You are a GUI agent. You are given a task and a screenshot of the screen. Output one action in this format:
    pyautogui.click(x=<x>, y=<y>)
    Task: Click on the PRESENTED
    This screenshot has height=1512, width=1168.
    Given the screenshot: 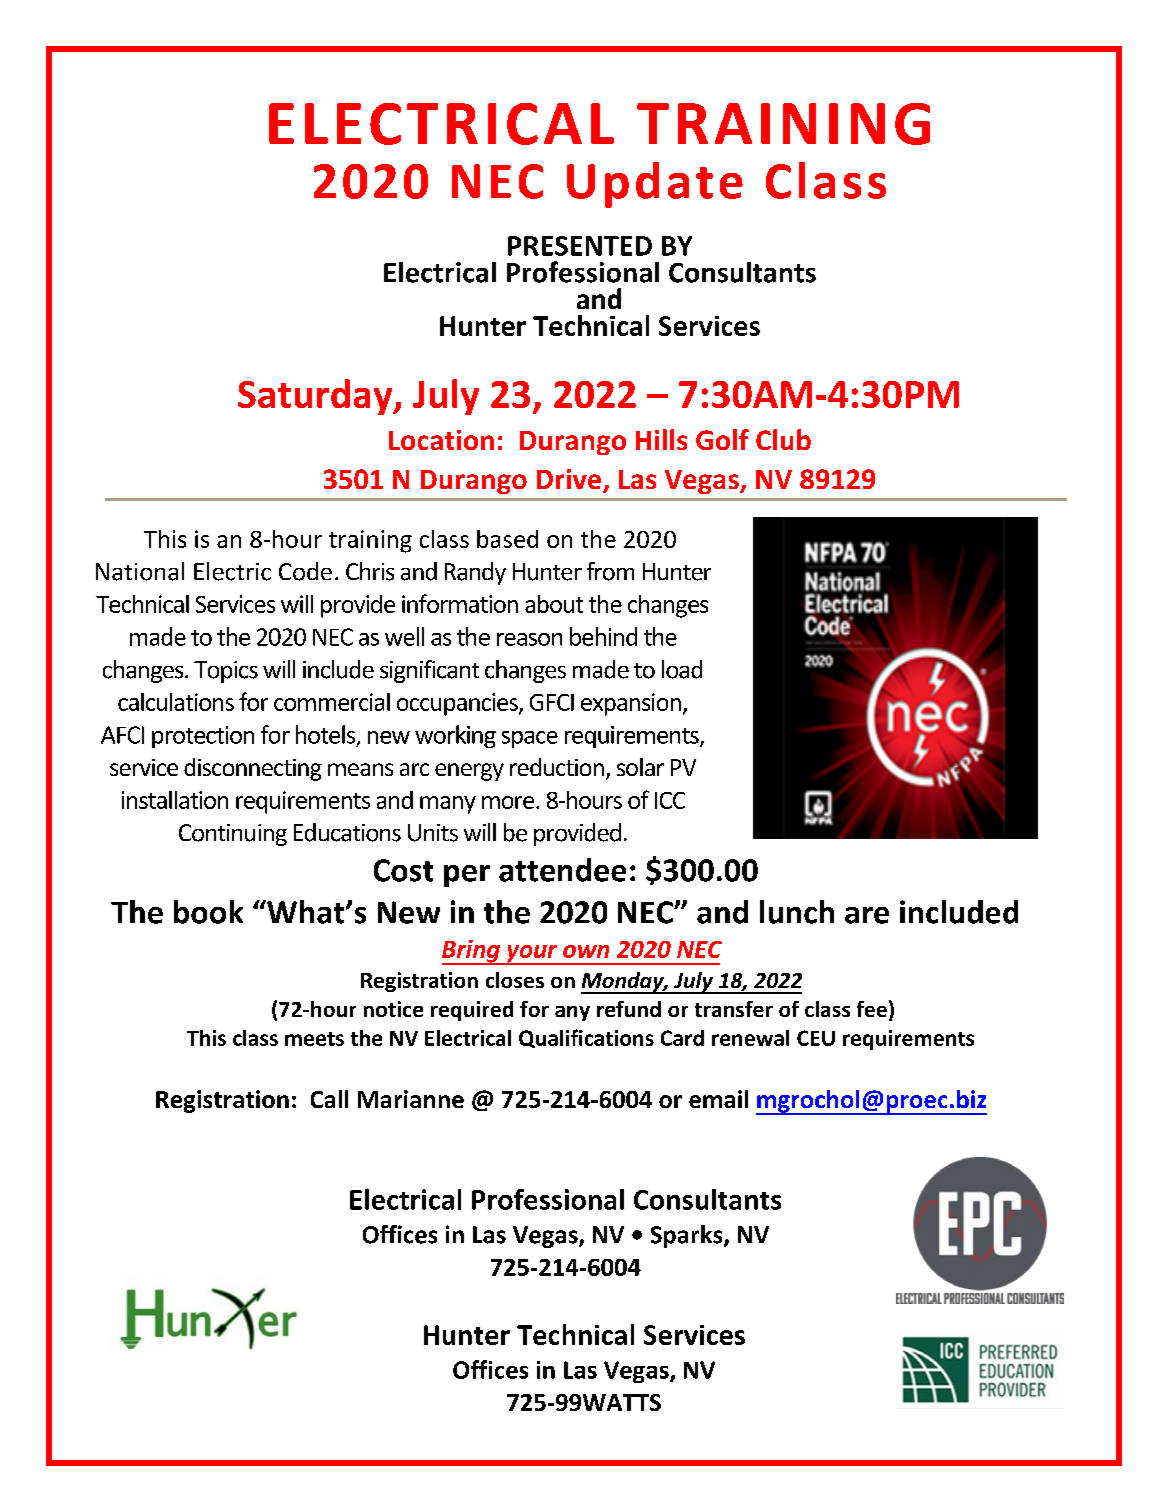 What is the action you would take?
    pyautogui.click(x=580, y=246)
